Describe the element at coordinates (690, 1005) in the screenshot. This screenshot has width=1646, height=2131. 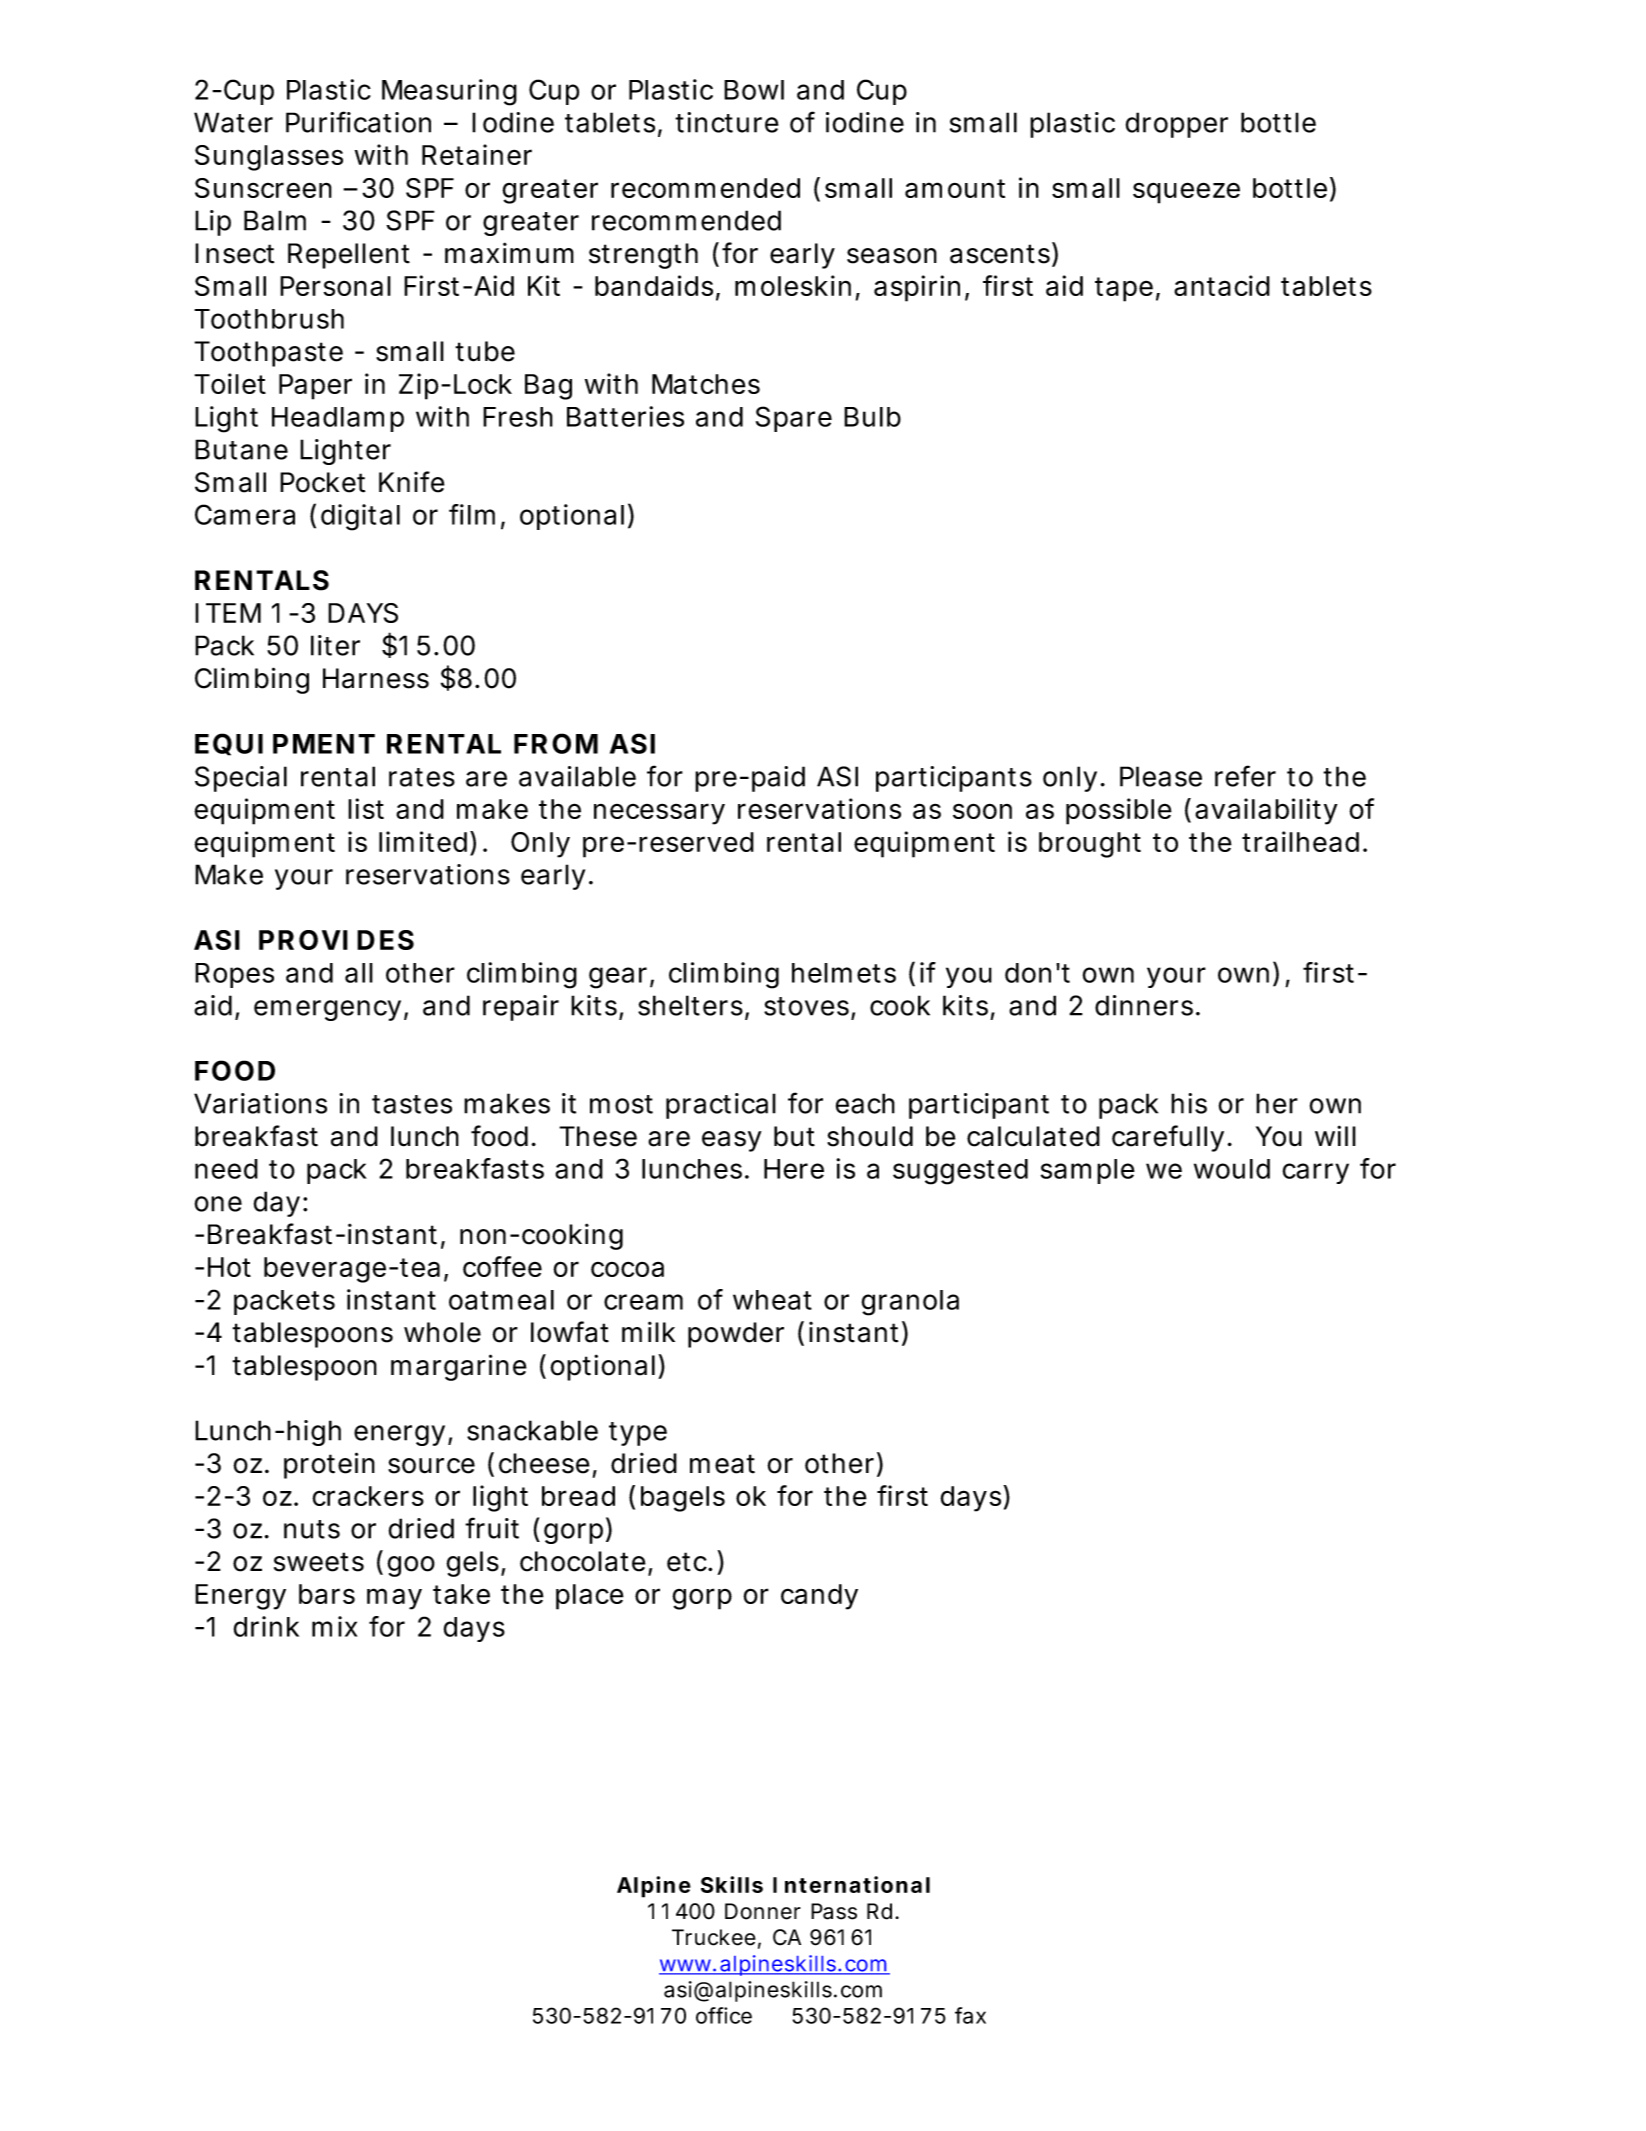
I see `shelters` at that location.
